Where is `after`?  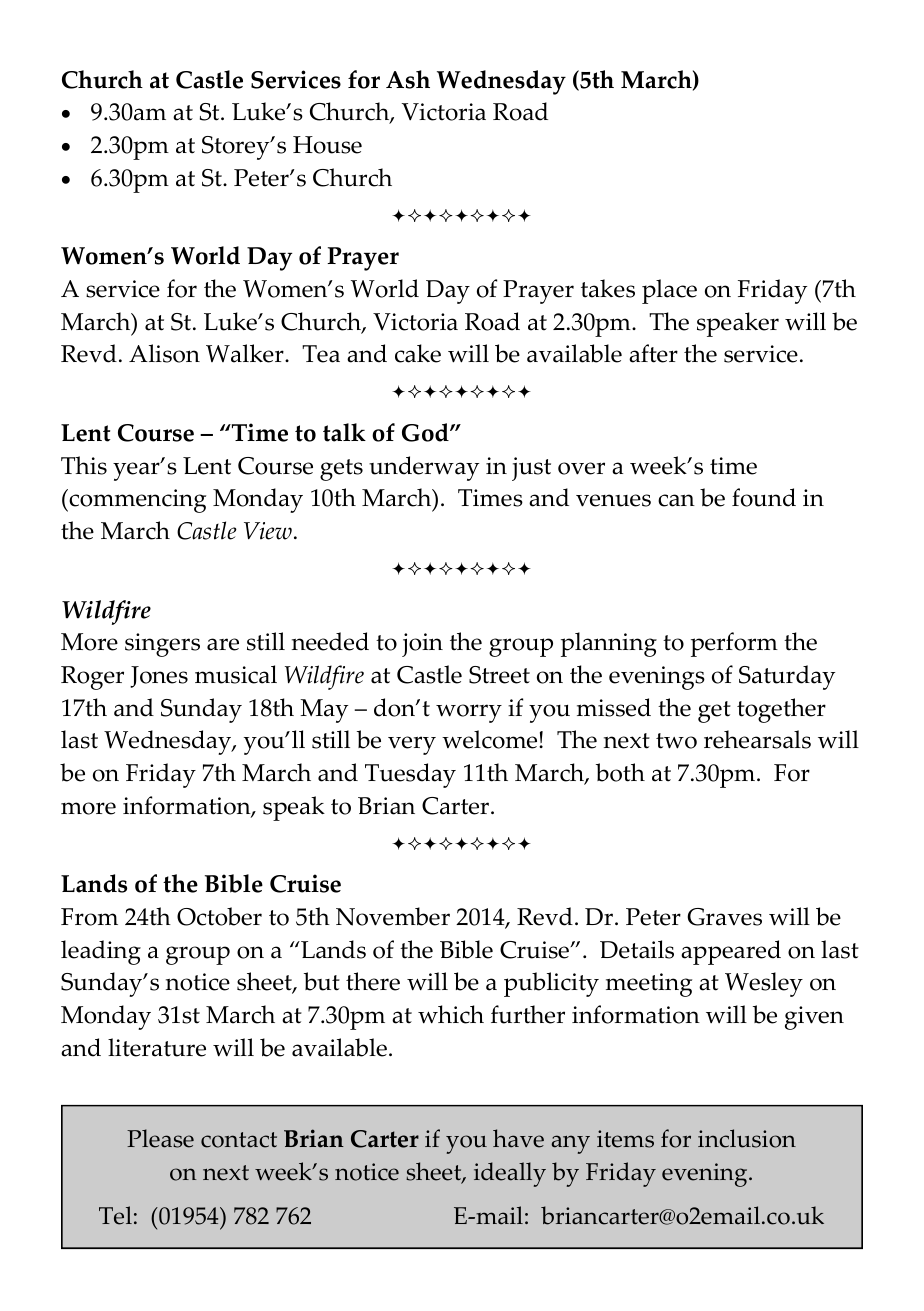
after is located at coordinates (653, 353).
